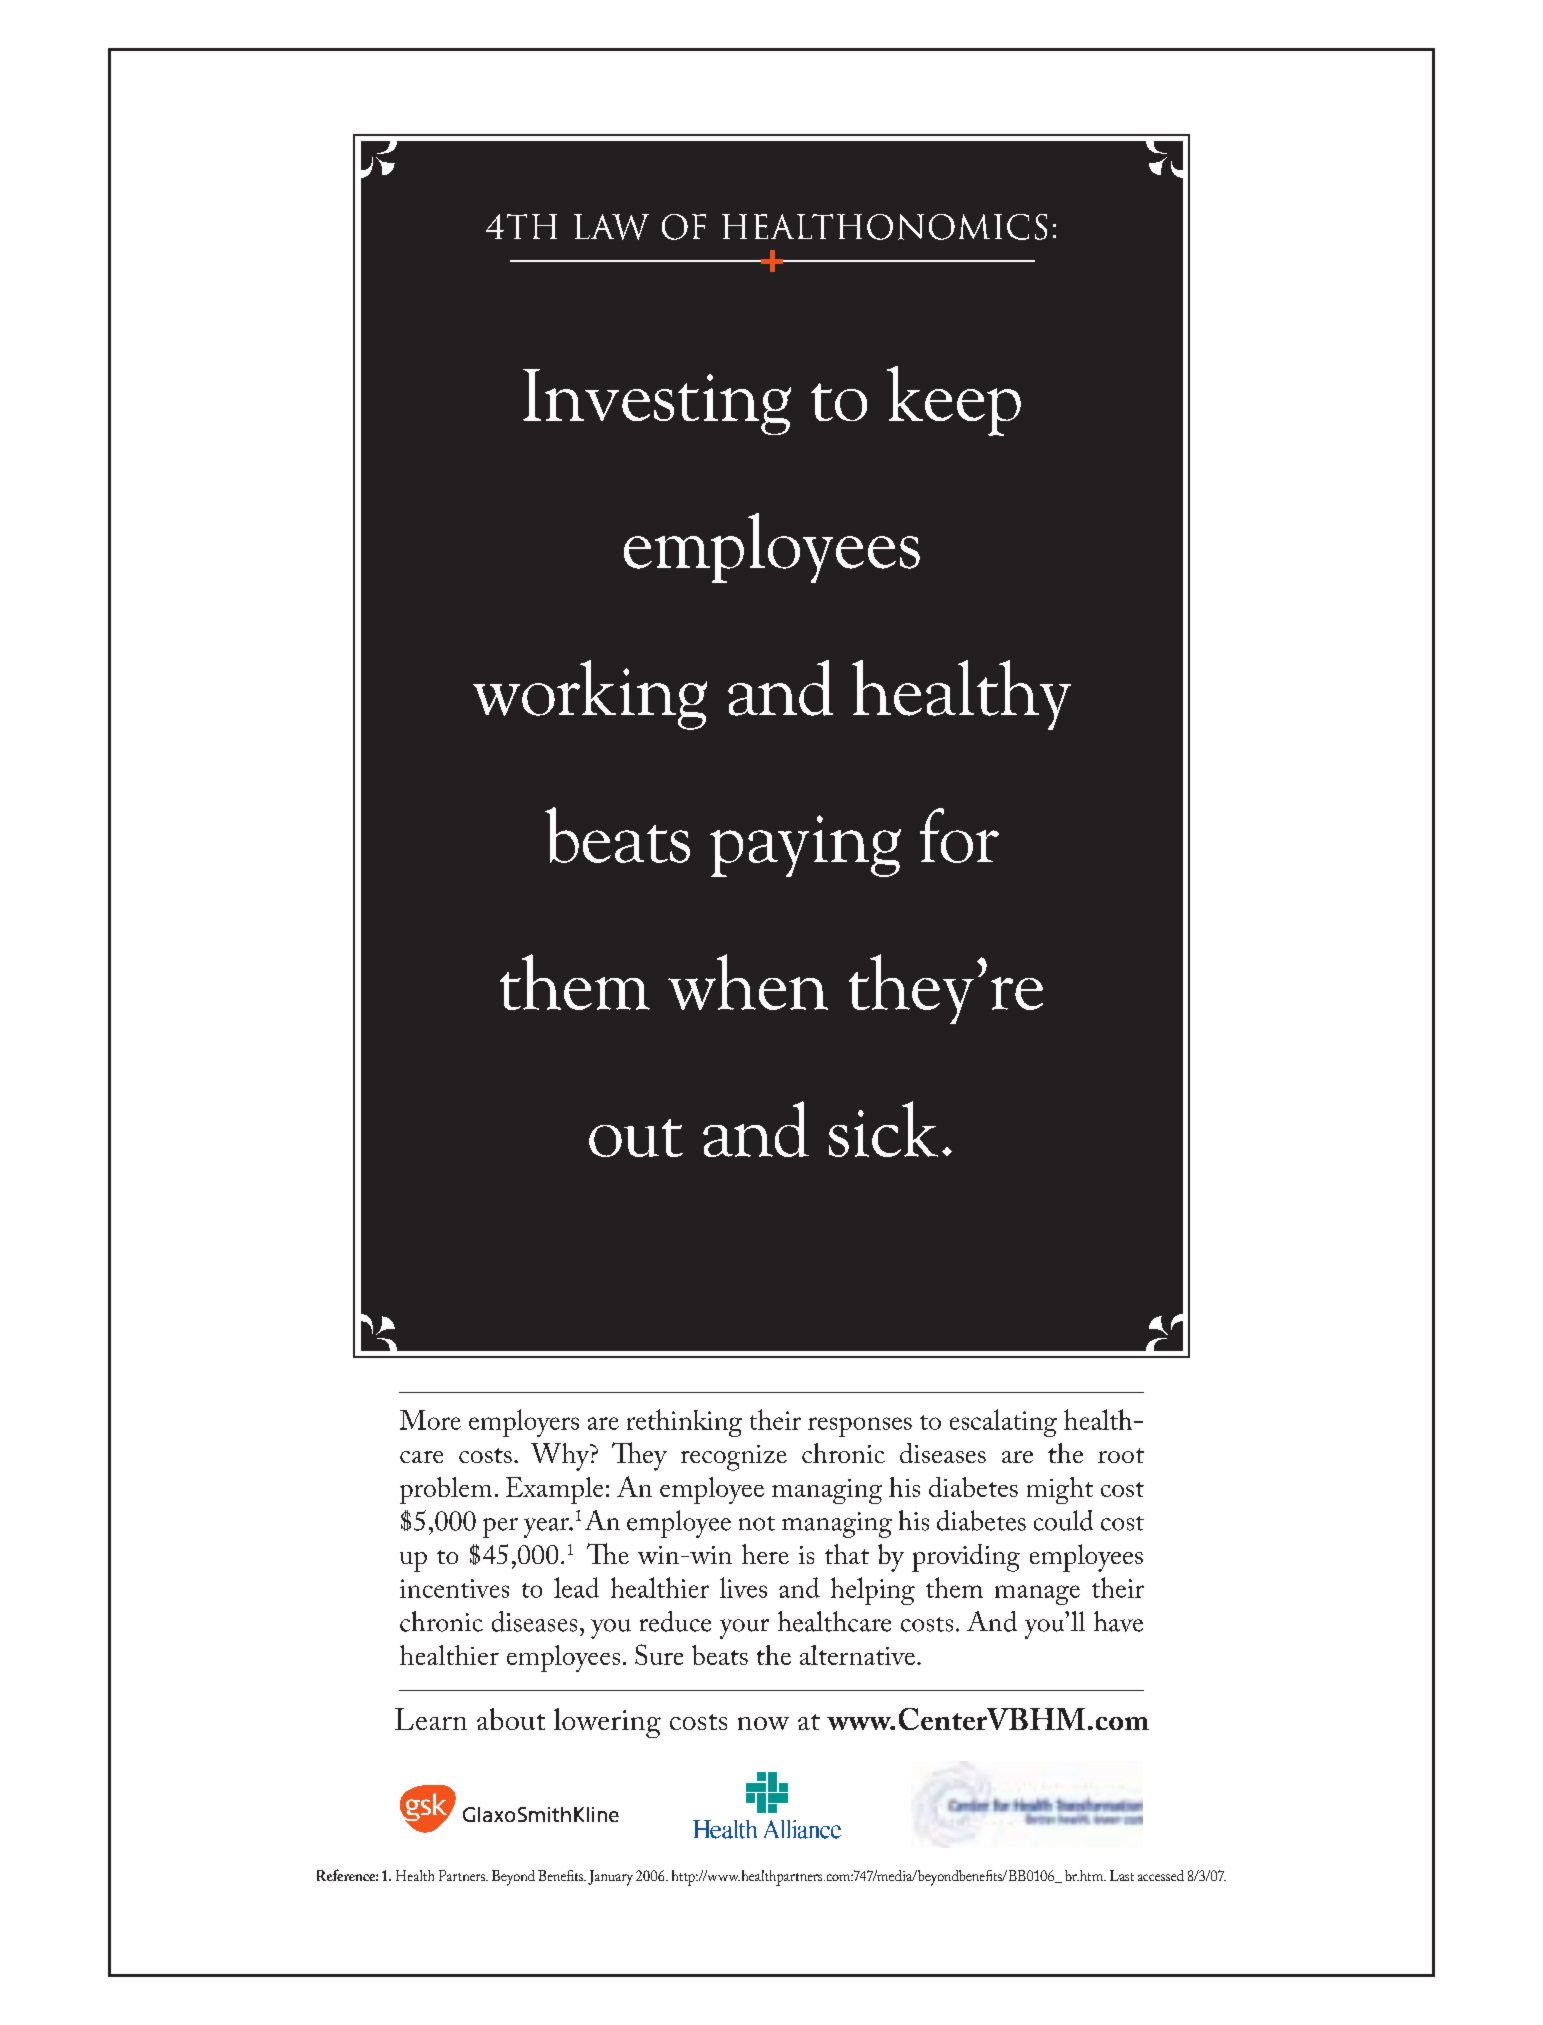 This document has width=1543, height=2025. I want to click on paying, so click(805, 846).
